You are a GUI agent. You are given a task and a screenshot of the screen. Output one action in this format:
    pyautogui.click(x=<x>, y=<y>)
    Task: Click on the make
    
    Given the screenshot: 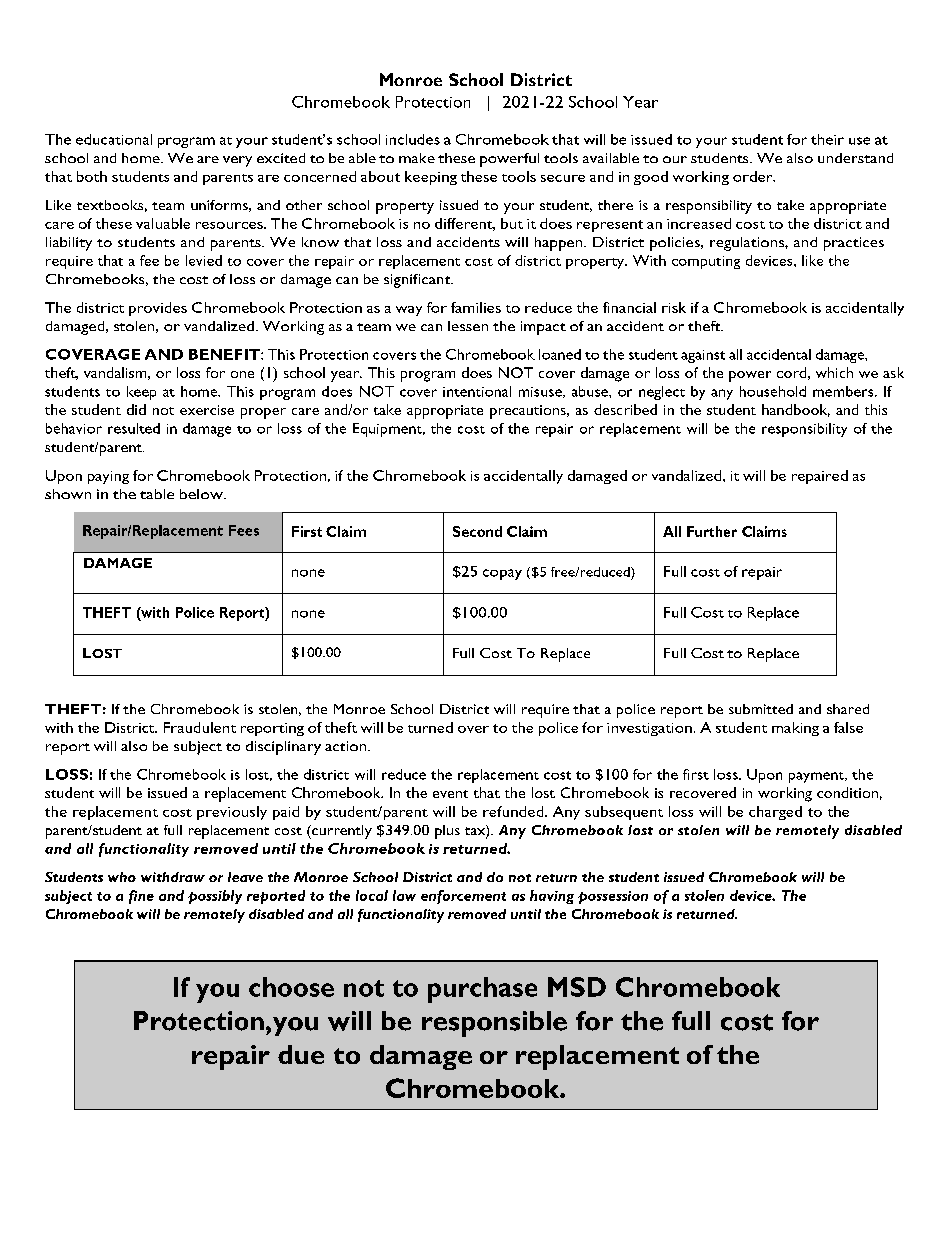 What is the action you would take?
    pyautogui.click(x=417, y=158)
